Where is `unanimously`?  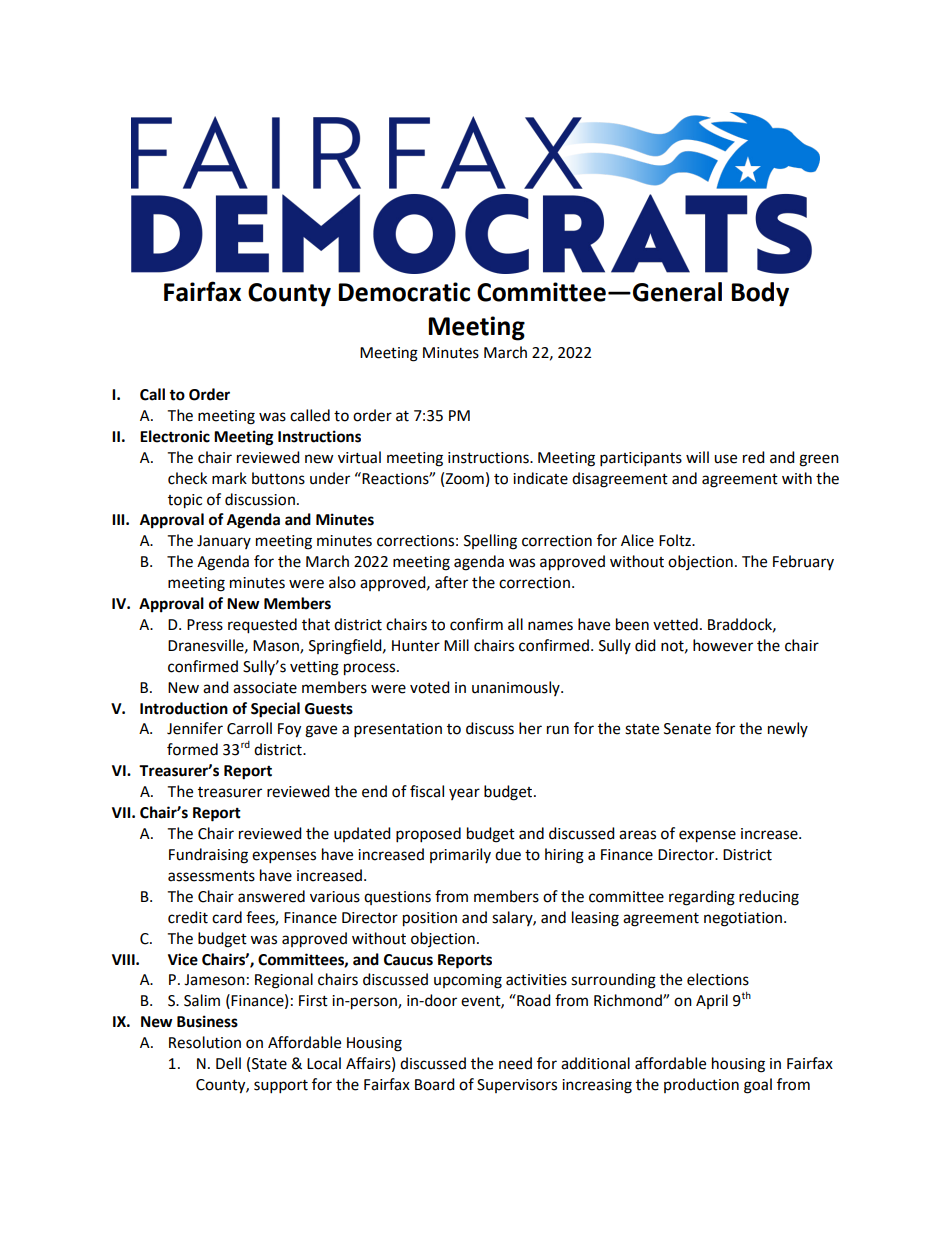 unanimously is located at coordinates (517, 688).
